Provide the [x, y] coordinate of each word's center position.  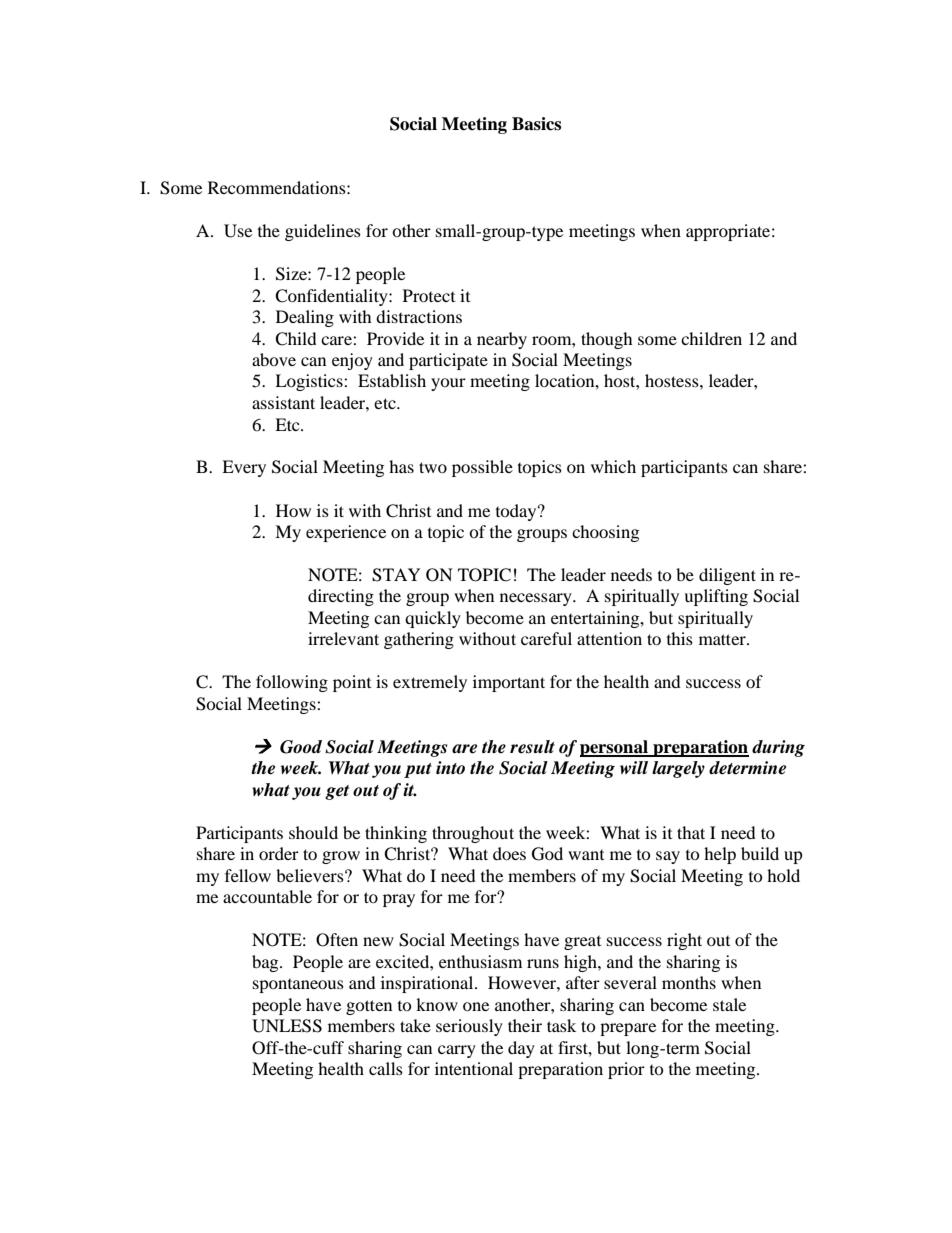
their [525, 1025]
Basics [536, 124]
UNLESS [287, 1026]
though [607, 340]
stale [729, 1004]
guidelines [323, 232]
